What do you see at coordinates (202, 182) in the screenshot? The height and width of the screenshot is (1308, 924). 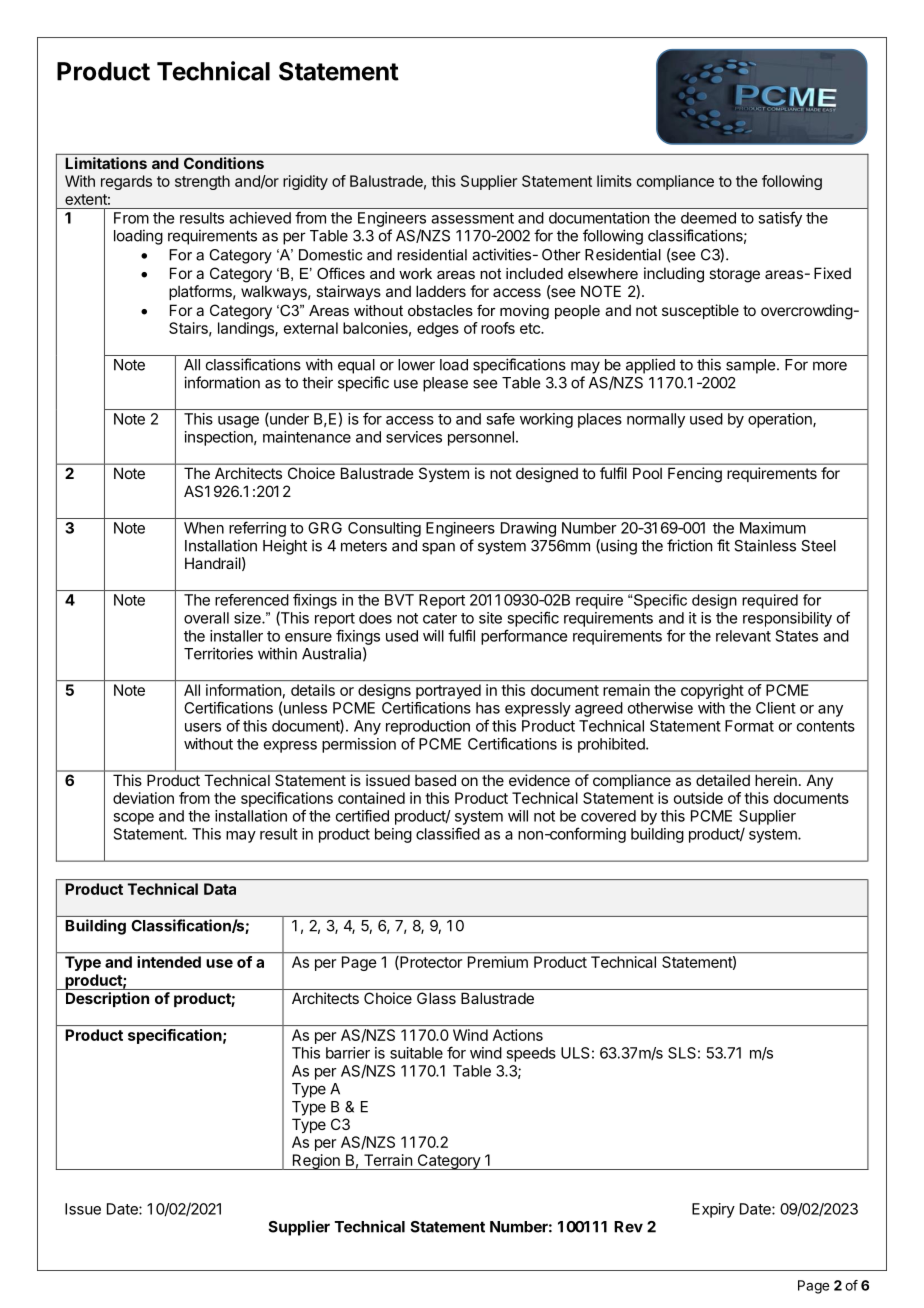 I see `strength` at bounding box center [202, 182].
